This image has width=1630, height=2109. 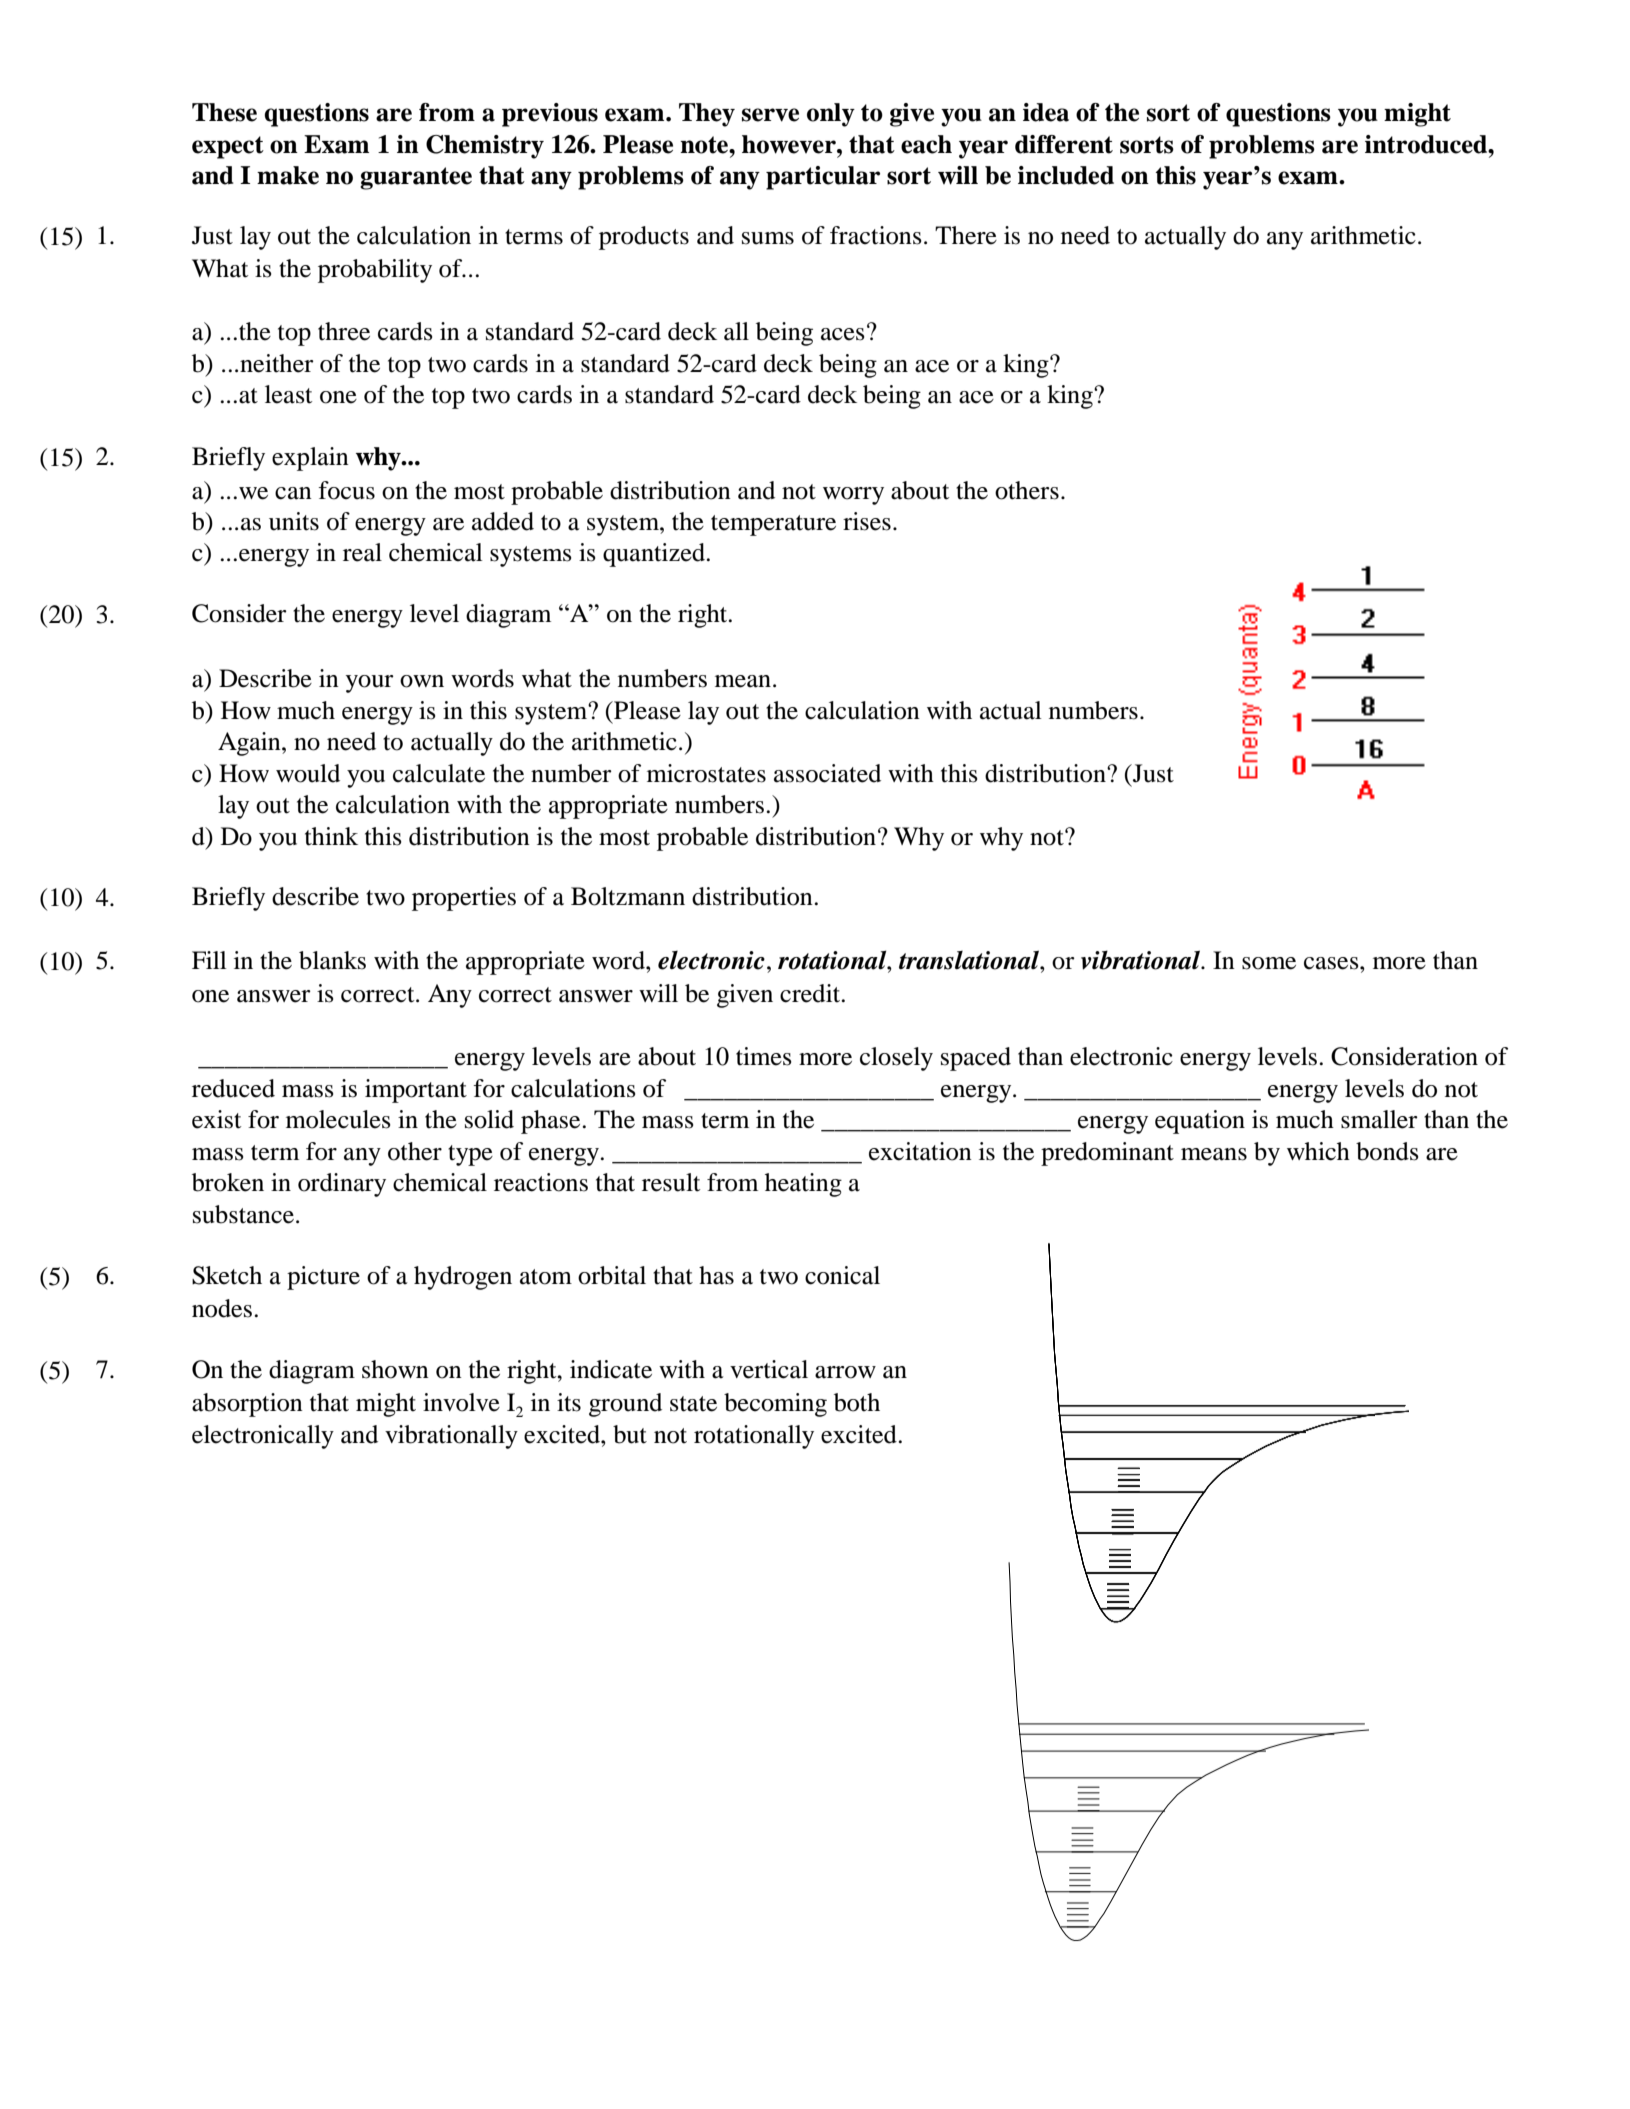 I want to click on both, so click(x=857, y=1402).
